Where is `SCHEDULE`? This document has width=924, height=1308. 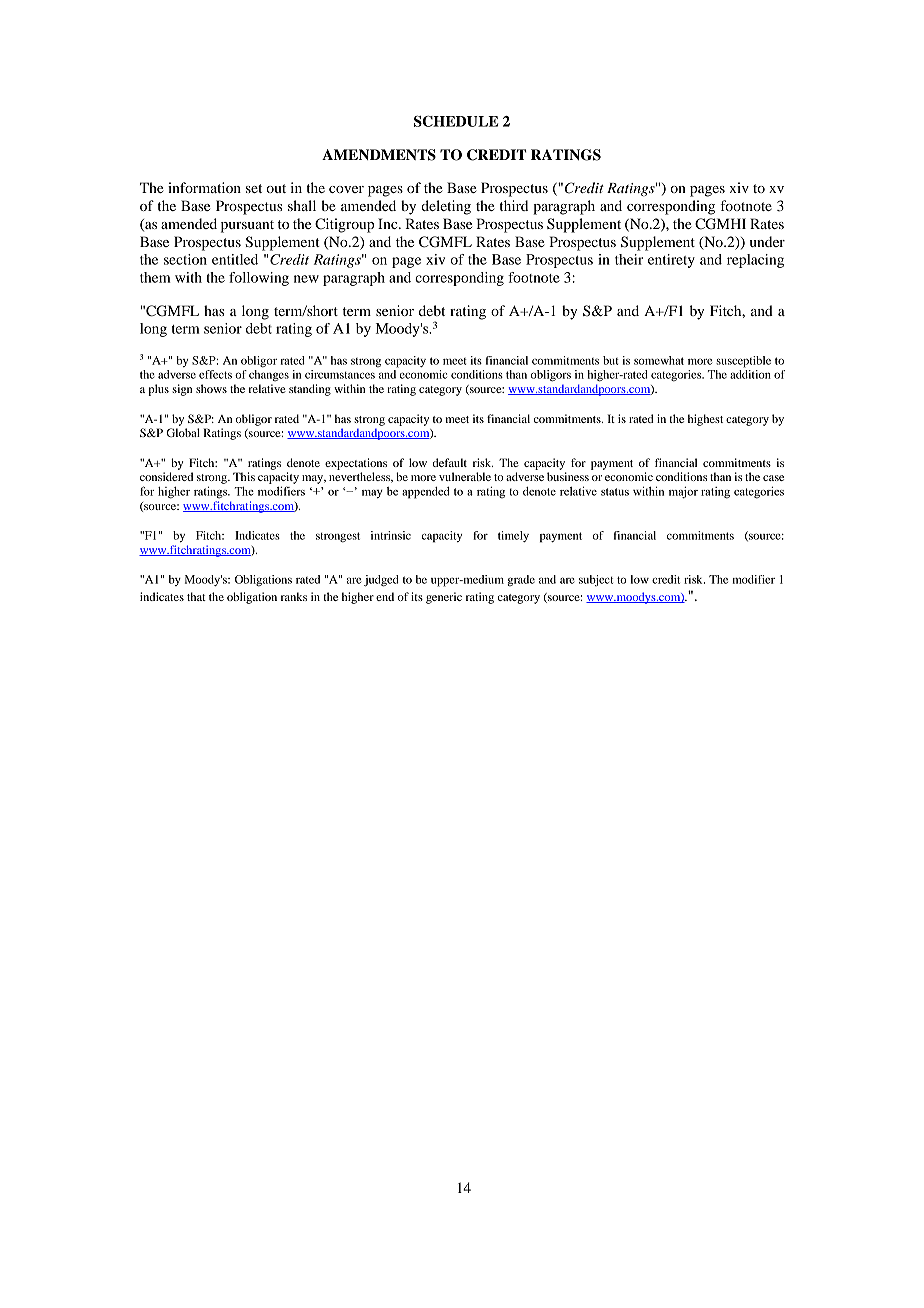 SCHEDULE is located at coordinates (456, 121).
